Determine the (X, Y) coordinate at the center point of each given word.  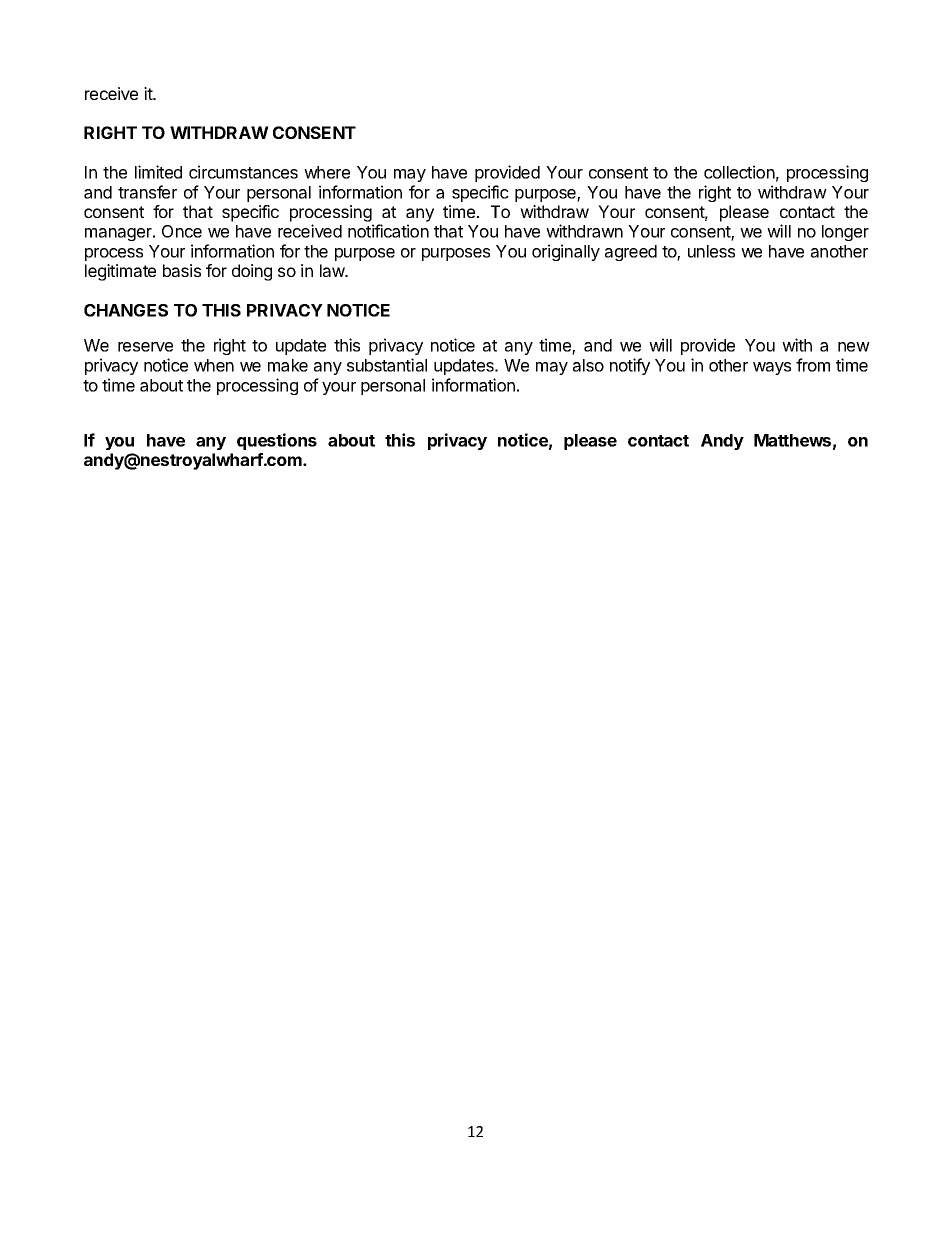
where (327, 172)
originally (566, 252)
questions (277, 441)
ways (772, 368)
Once (182, 231)
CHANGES (126, 310)
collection (739, 172)
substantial (387, 365)
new (854, 347)
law (333, 270)
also (588, 365)
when (214, 365)
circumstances (243, 172)
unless (711, 251)
